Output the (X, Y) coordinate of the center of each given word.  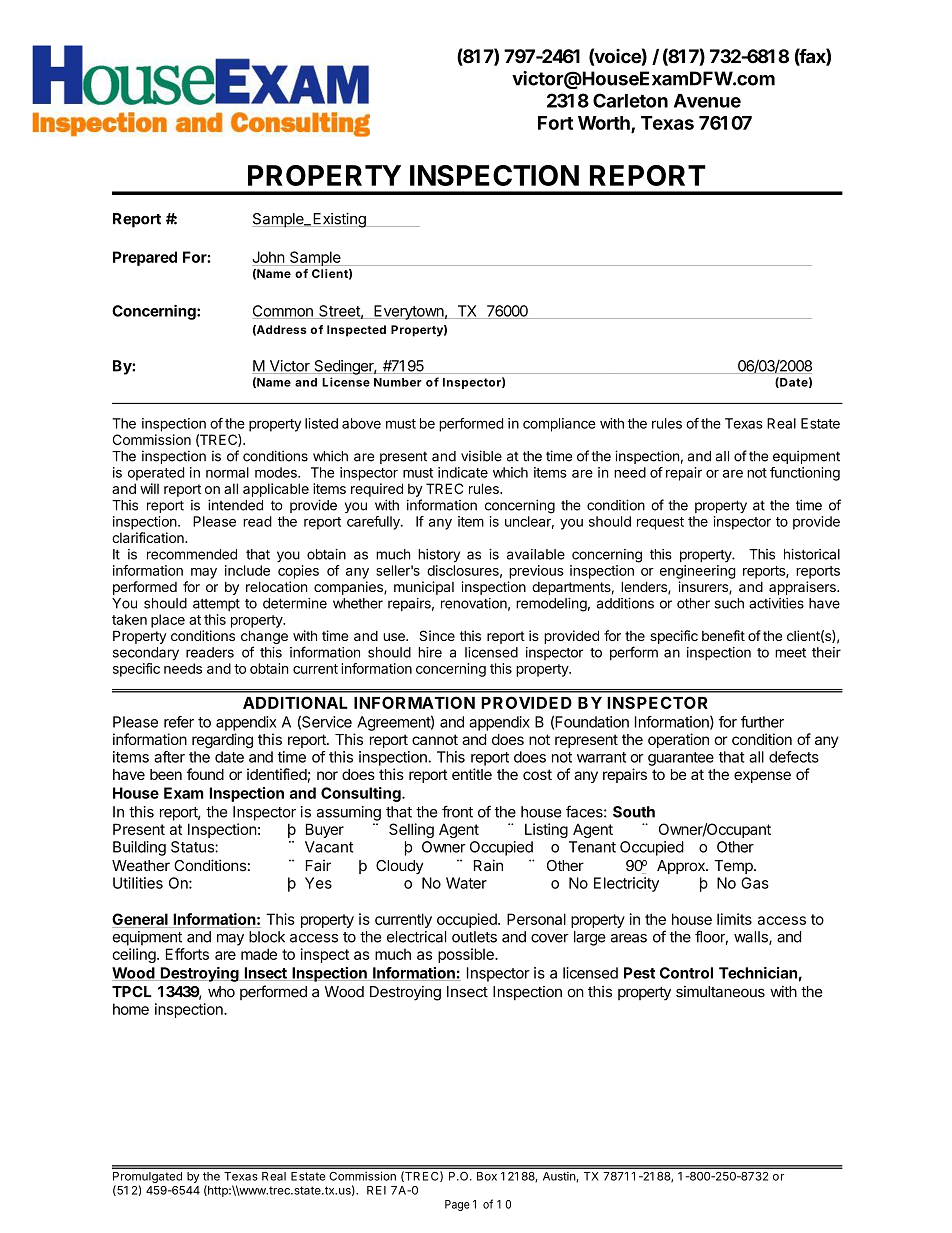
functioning (805, 474)
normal (227, 472)
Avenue (707, 101)
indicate (463, 472)
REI (376, 1190)
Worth (605, 124)
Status (193, 847)
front (457, 811)
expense (762, 777)
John (268, 257)
